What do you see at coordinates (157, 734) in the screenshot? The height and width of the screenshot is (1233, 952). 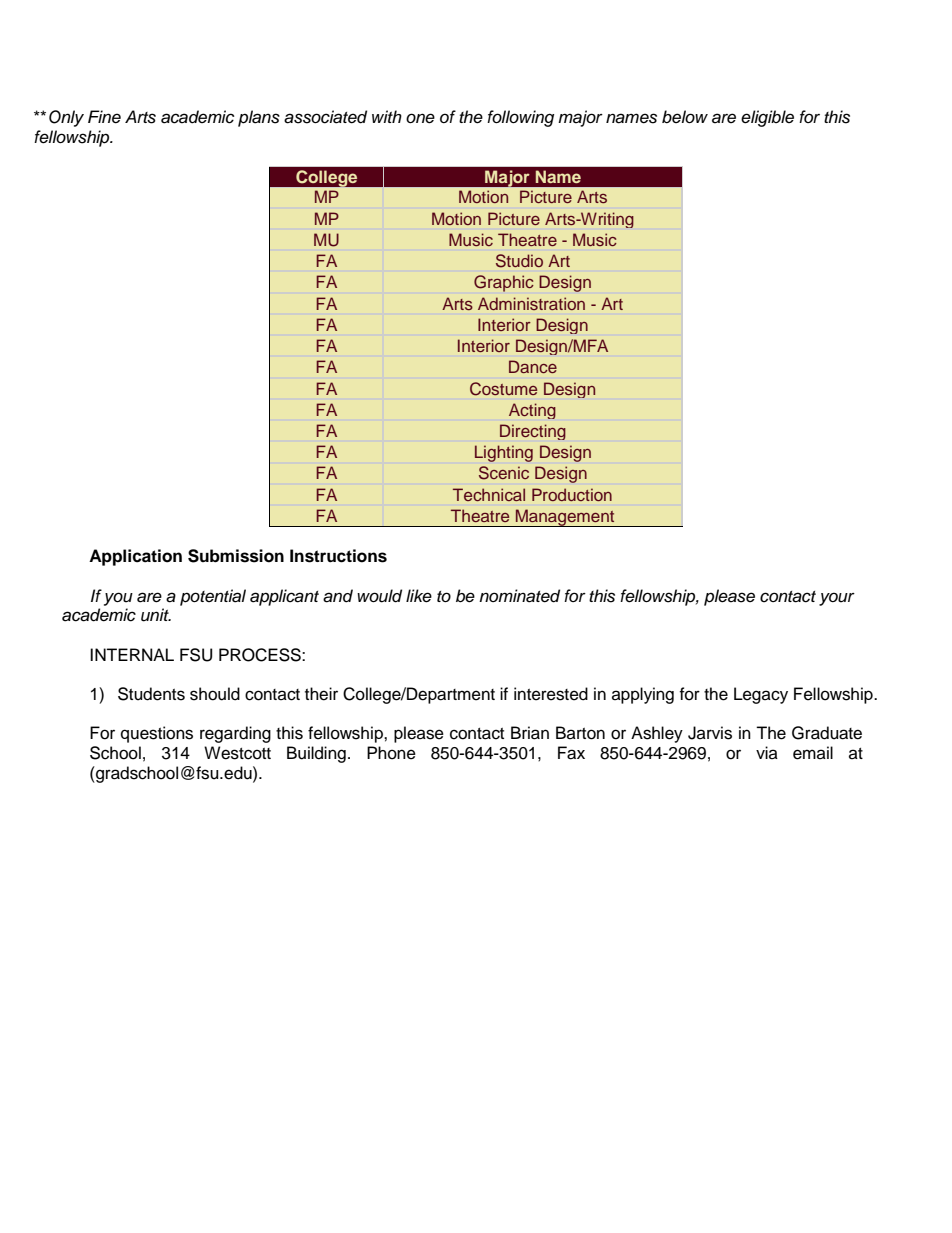 I see `questions` at bounding box center [157, 734].
